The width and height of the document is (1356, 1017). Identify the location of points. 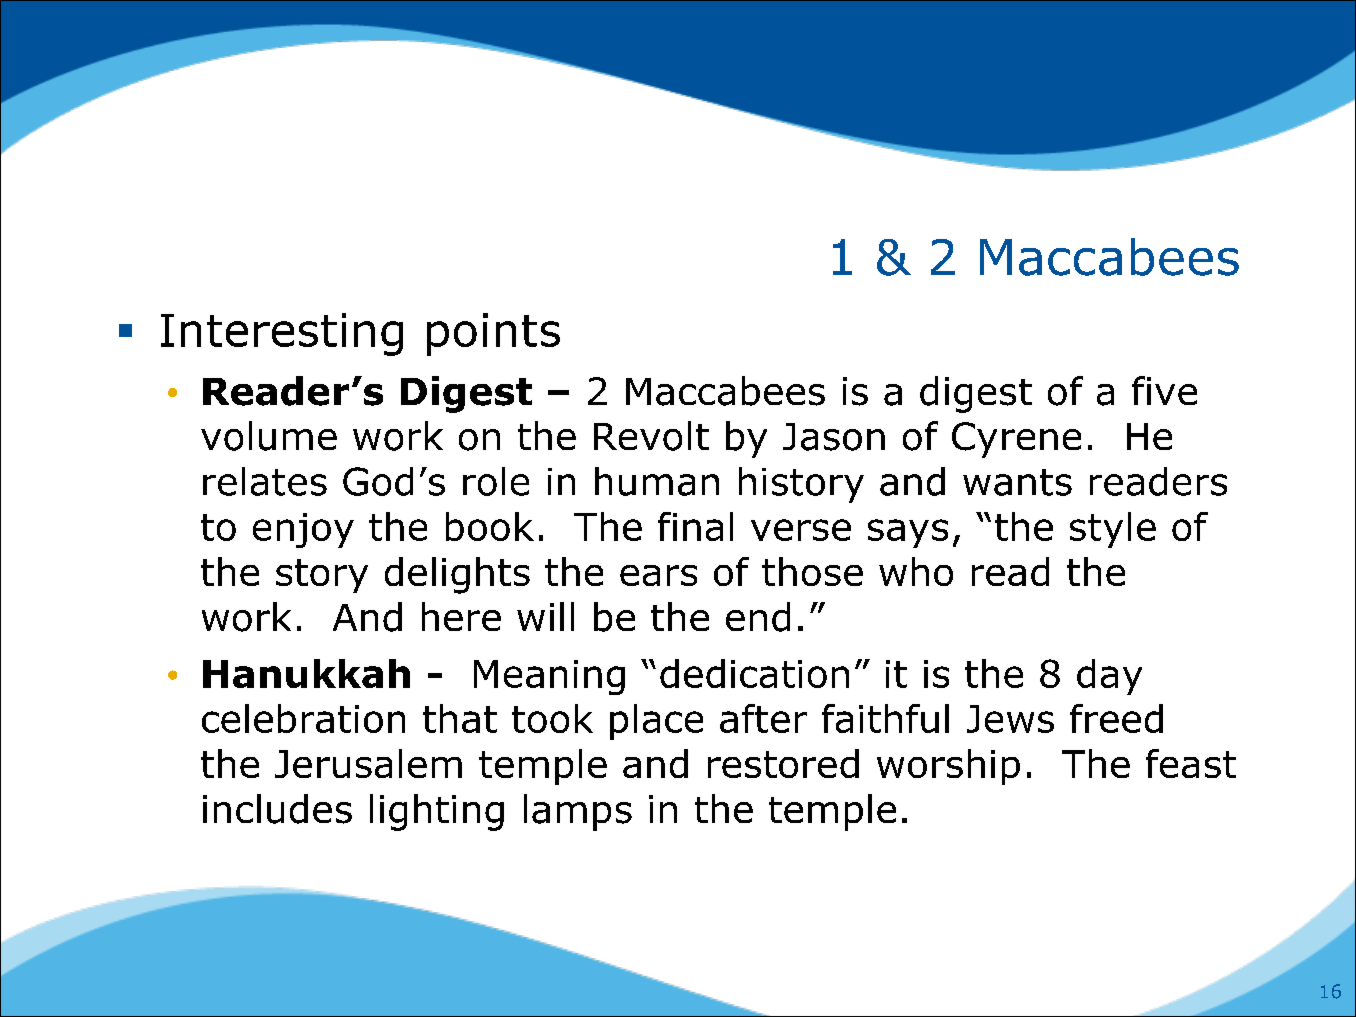
(493, 334).
